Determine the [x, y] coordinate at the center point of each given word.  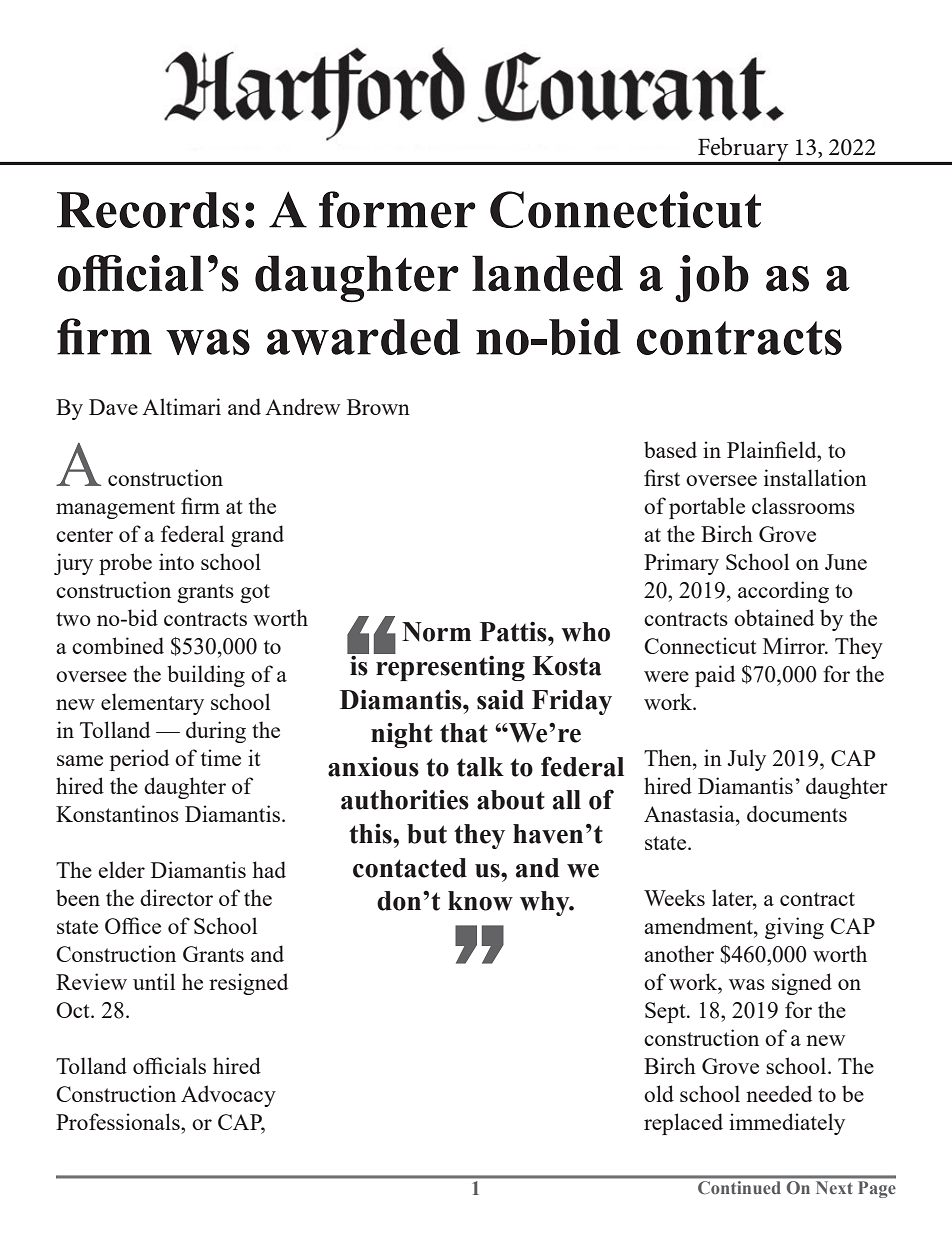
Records [148, 210]
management [115, 509]
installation [815, 477]
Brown [378, 407]
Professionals [119, 1121]
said [500, 700]
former [397, 209]
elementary [152, 704]
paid [715, 676]
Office [133, 925]
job [712, 278]
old [659, 1093]
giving [794, 928]
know [480, 901]
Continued [739, 1187]
